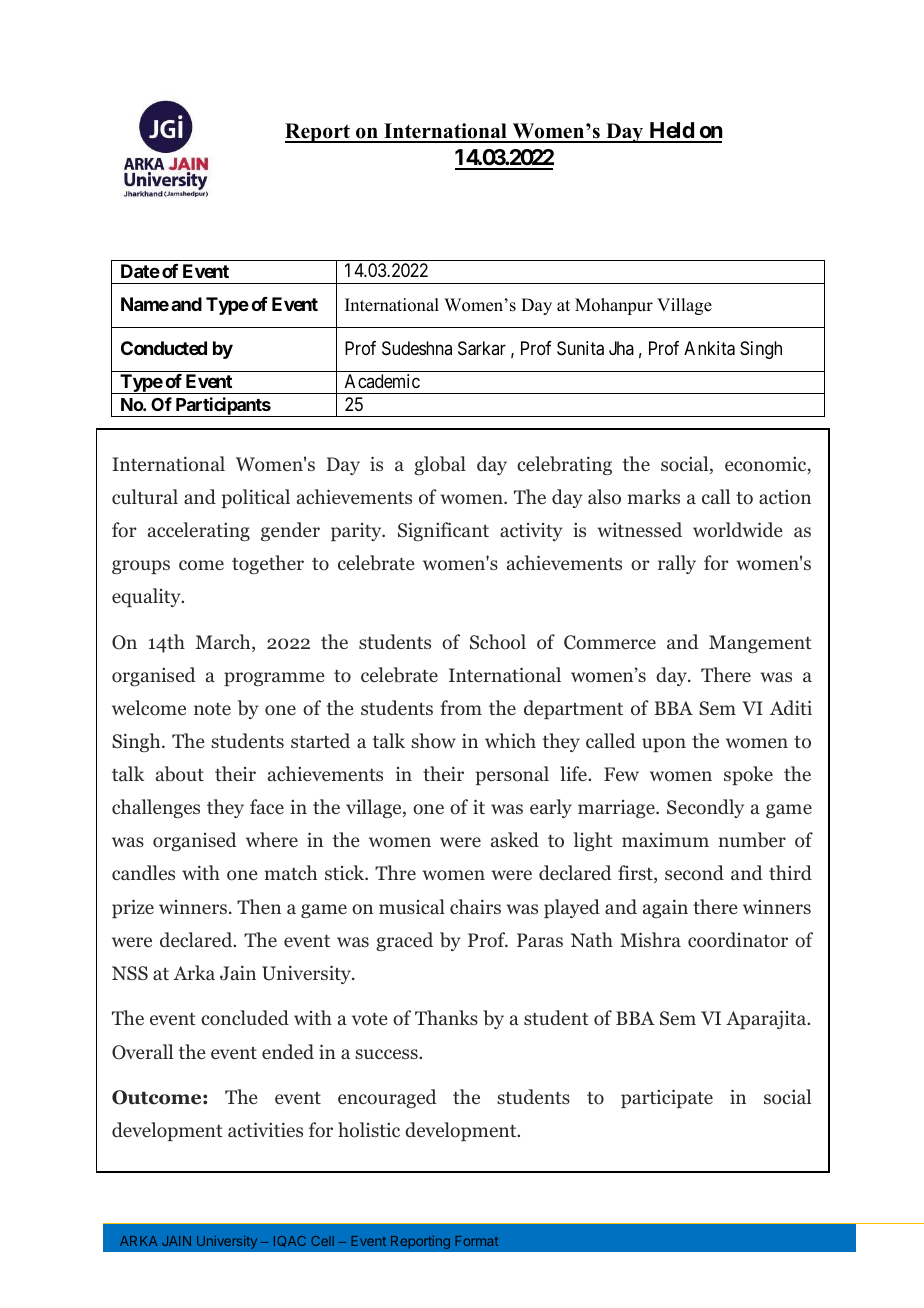  What do you see at coordinates (180, 774) in the document?
I see `about` at bounding box center [180, 774].
